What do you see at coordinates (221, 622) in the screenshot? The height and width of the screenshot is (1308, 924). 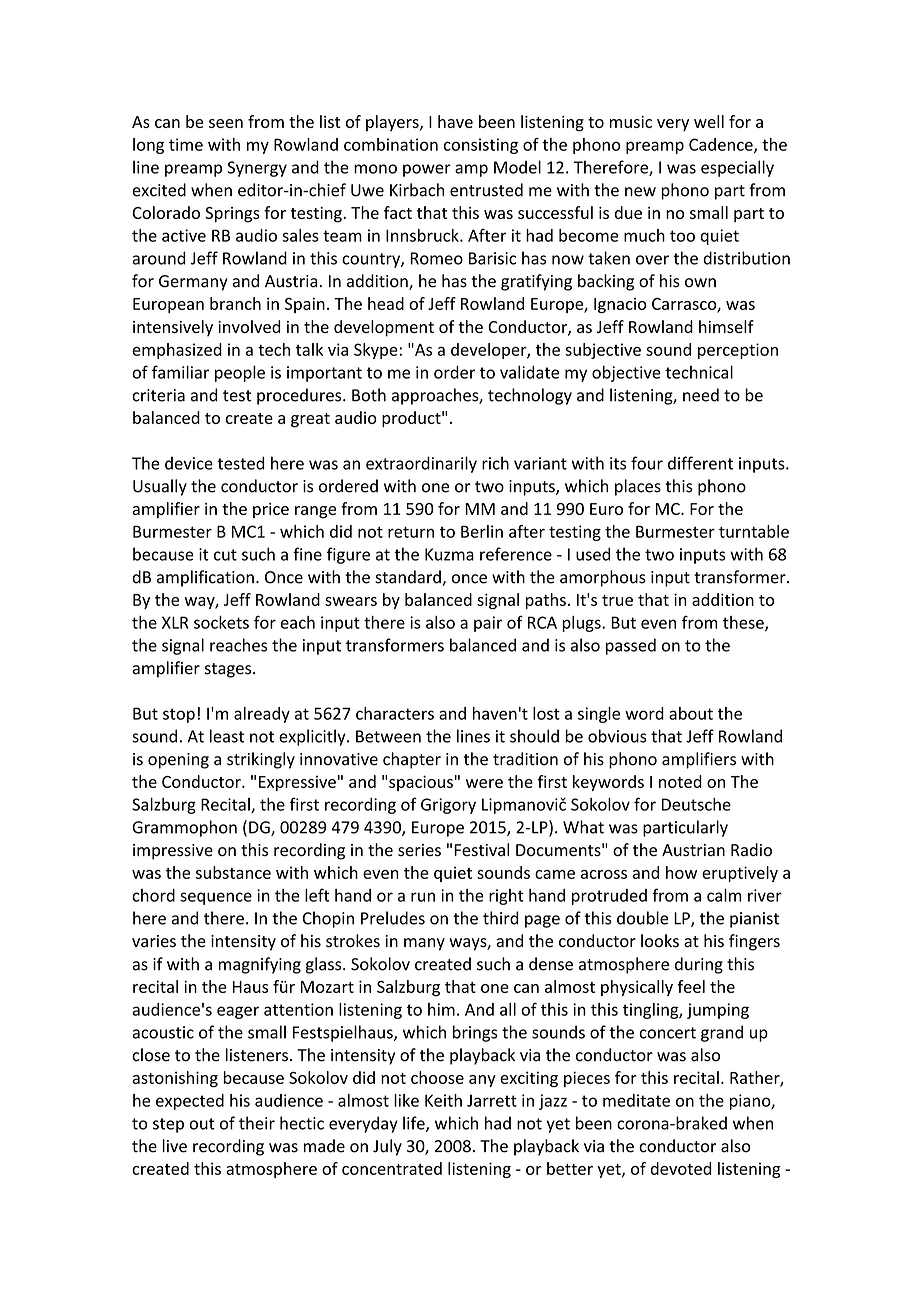 I see `sockets` at bounding box center [221, 622].
